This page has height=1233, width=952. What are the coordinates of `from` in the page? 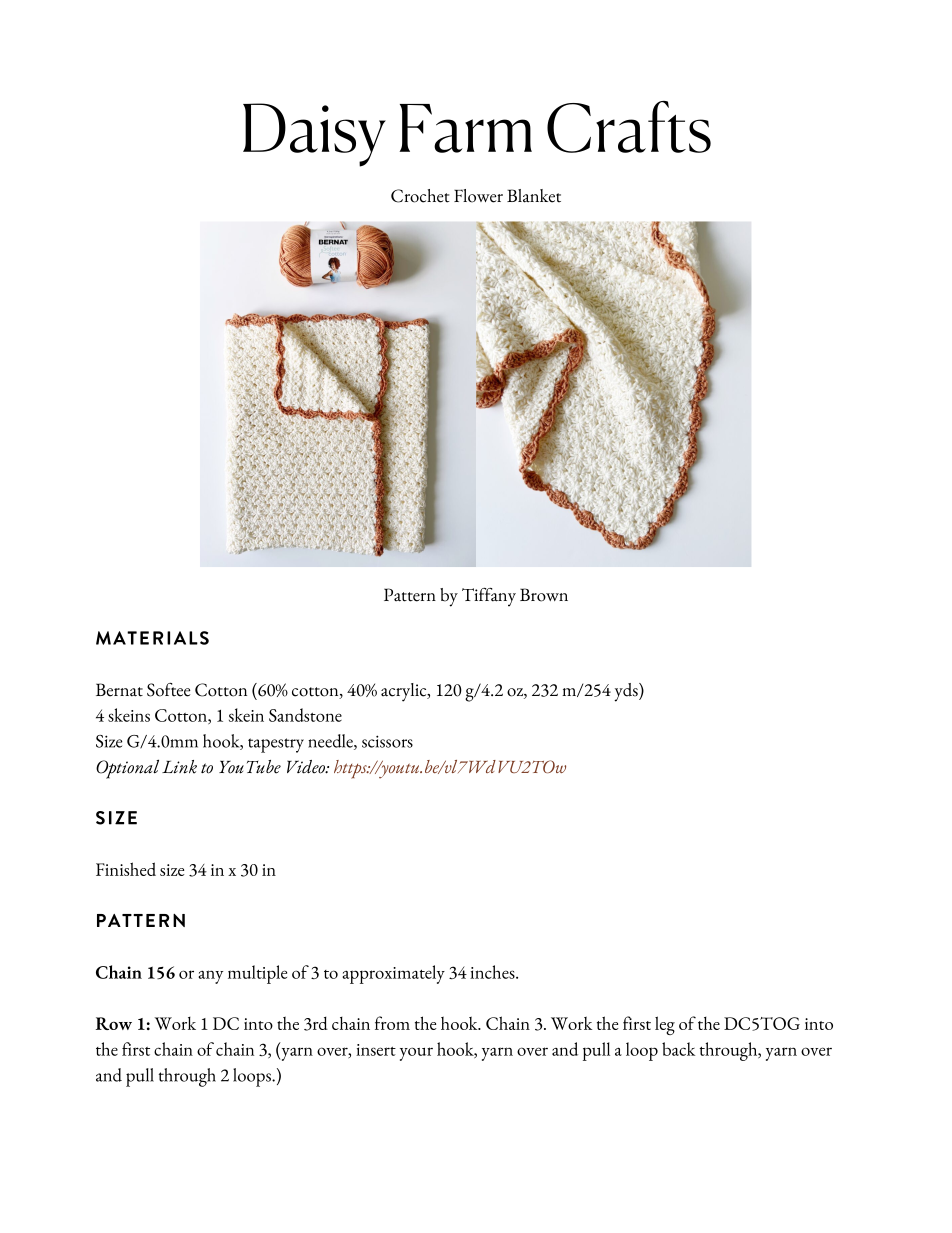 It's located at (392, 1023).
